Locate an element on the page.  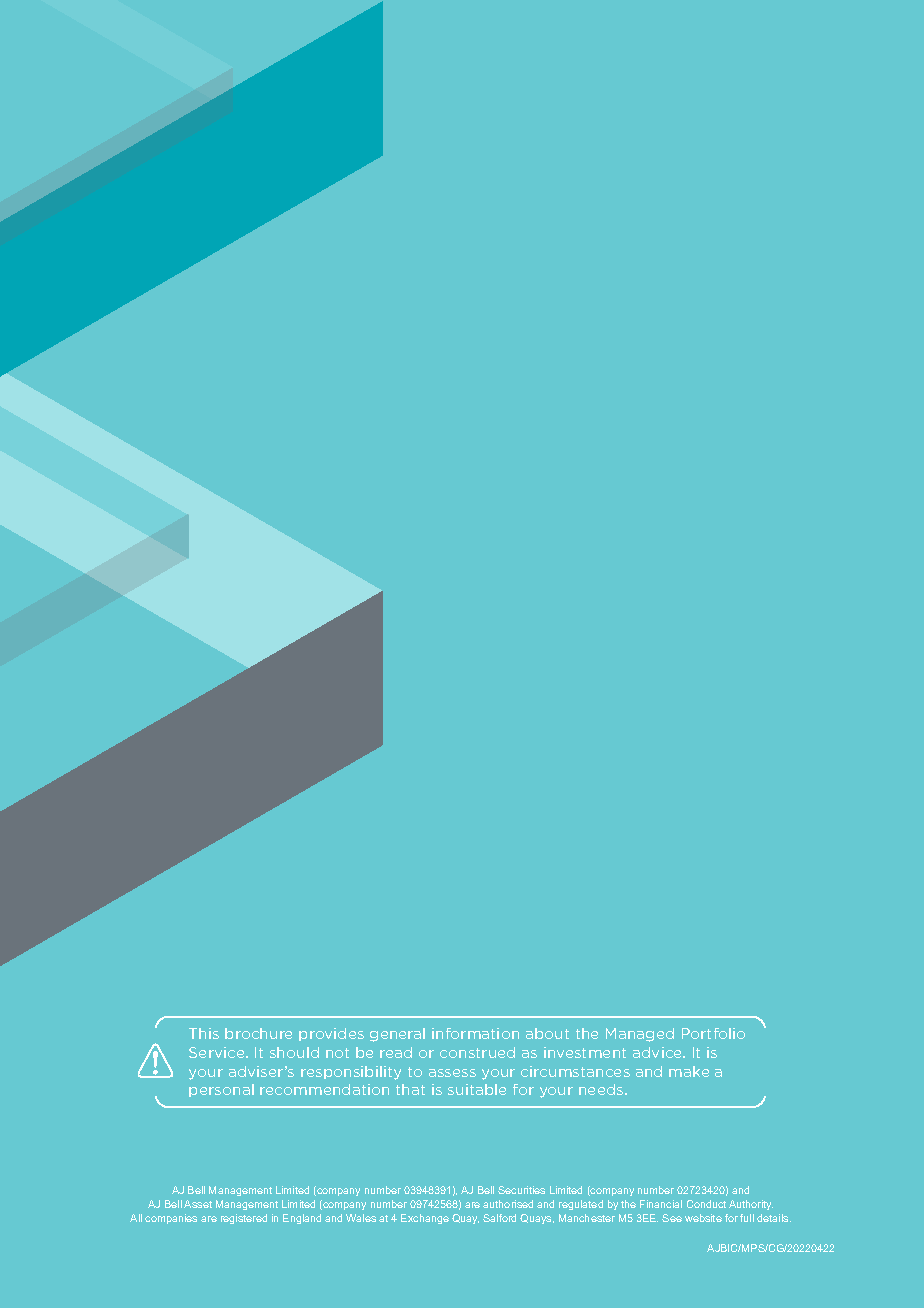
recommendation is located at coordinates (324, 1089).
